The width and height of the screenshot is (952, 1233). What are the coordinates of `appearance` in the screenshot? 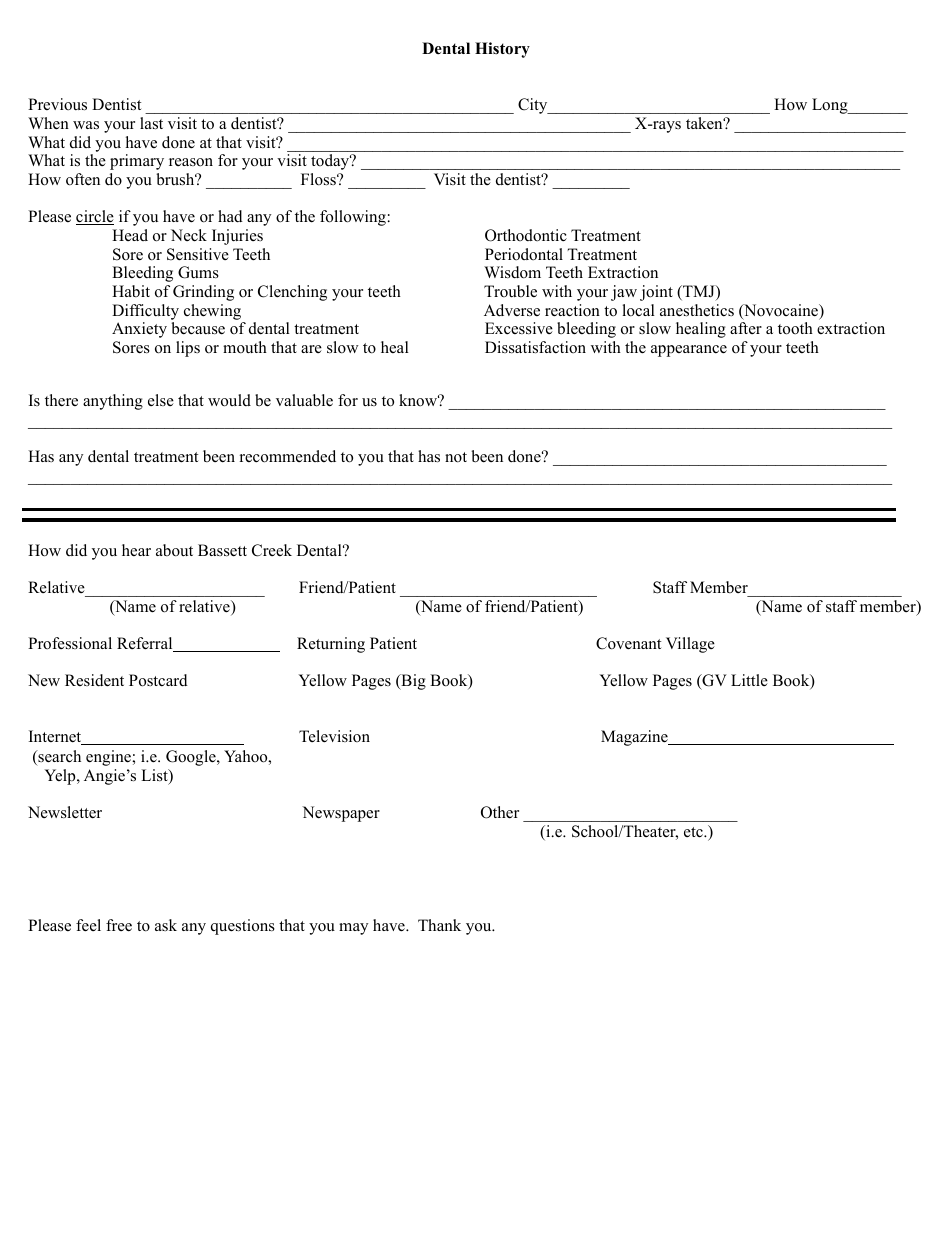 It's located at (689, 351).
